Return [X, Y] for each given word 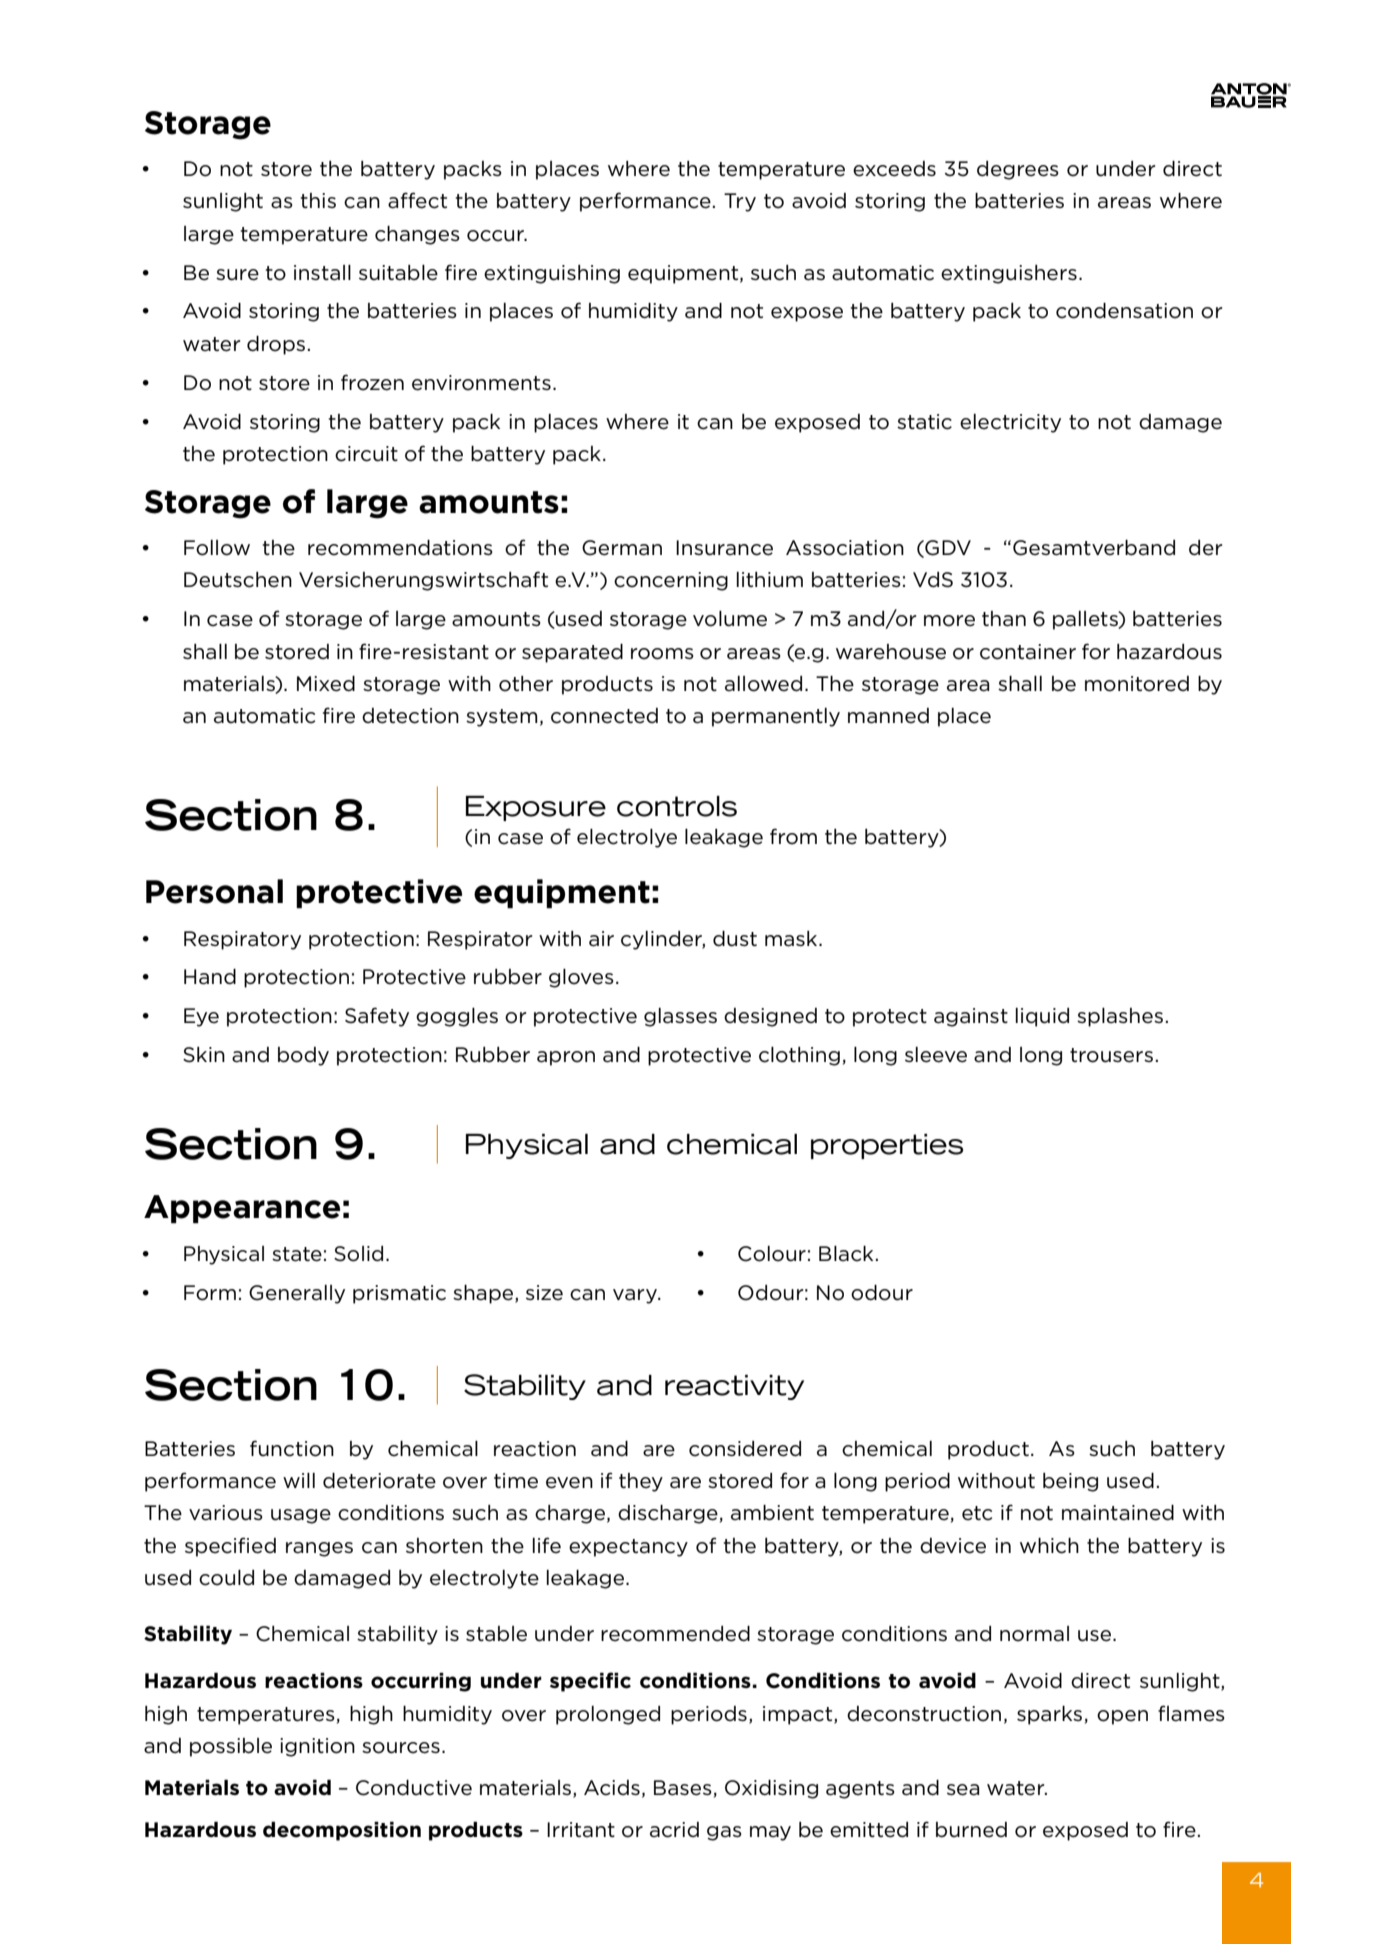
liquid [1042, 1017]
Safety [377, 1017]
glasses [680, 1017]
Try [740, 202]
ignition [317, 1747]
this [318, 200]
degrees [1018, 170]
